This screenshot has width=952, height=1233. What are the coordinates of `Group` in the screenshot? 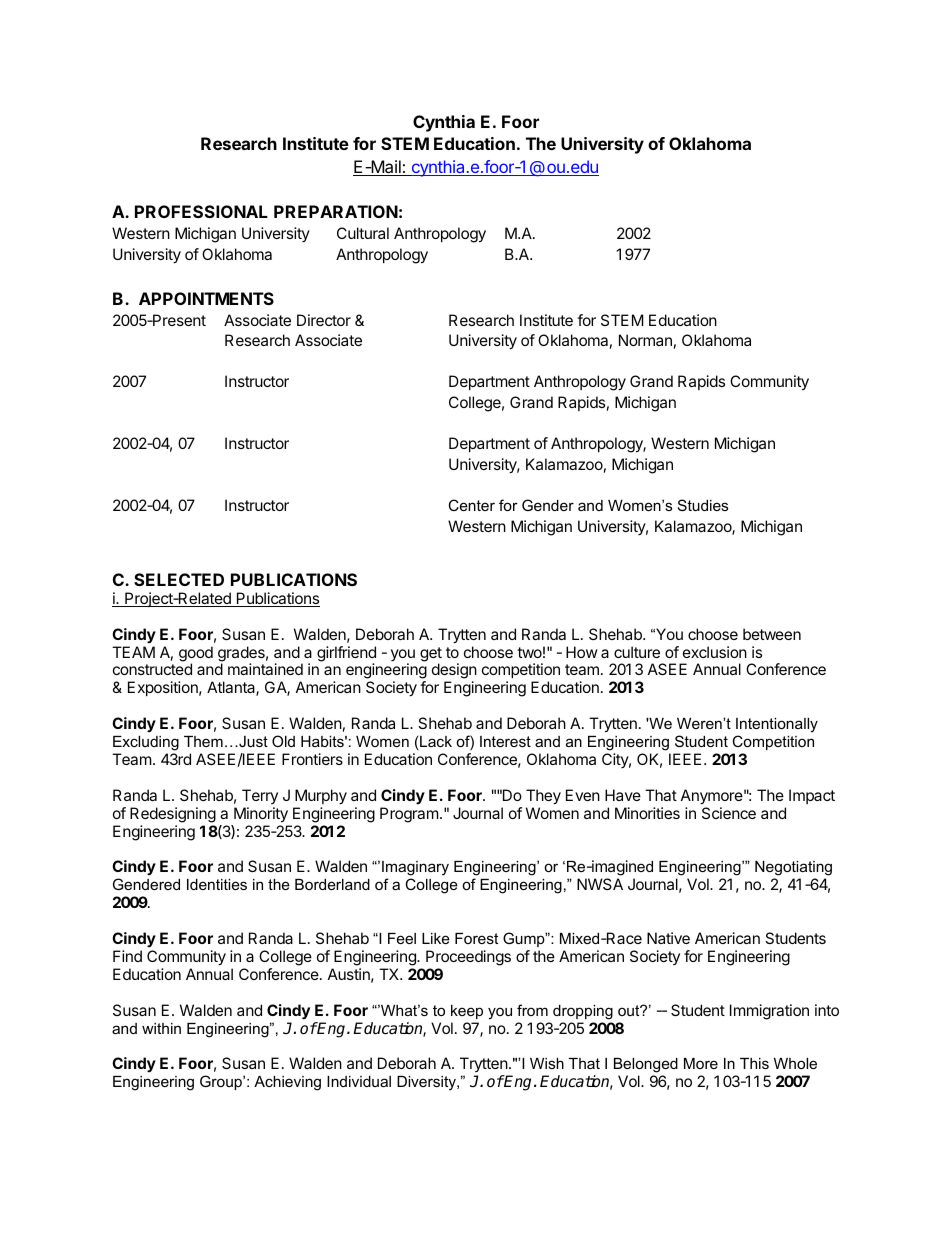 It's located at (222, 1082).
